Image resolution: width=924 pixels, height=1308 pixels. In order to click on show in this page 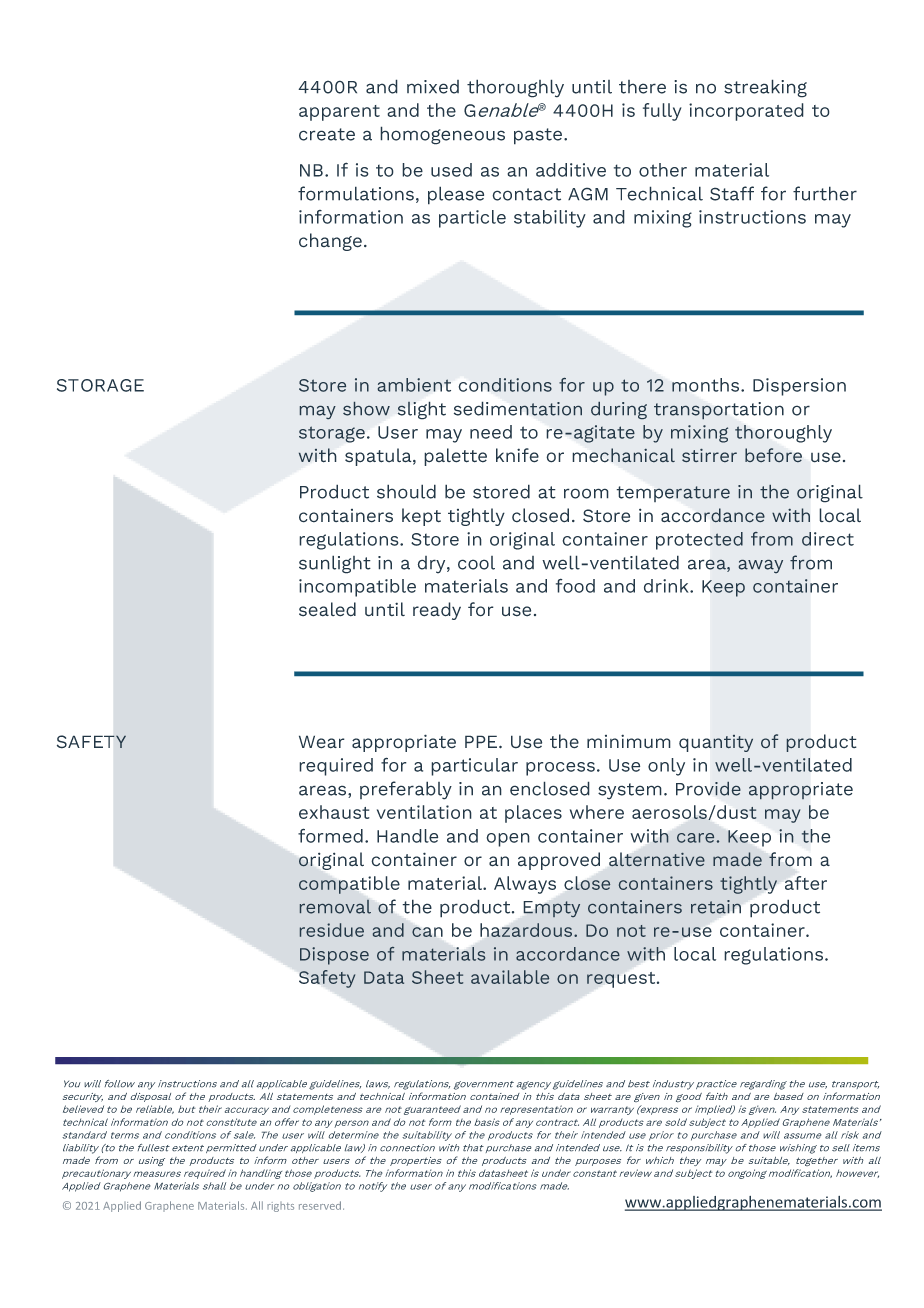, I will do `click(366, 409)`.
